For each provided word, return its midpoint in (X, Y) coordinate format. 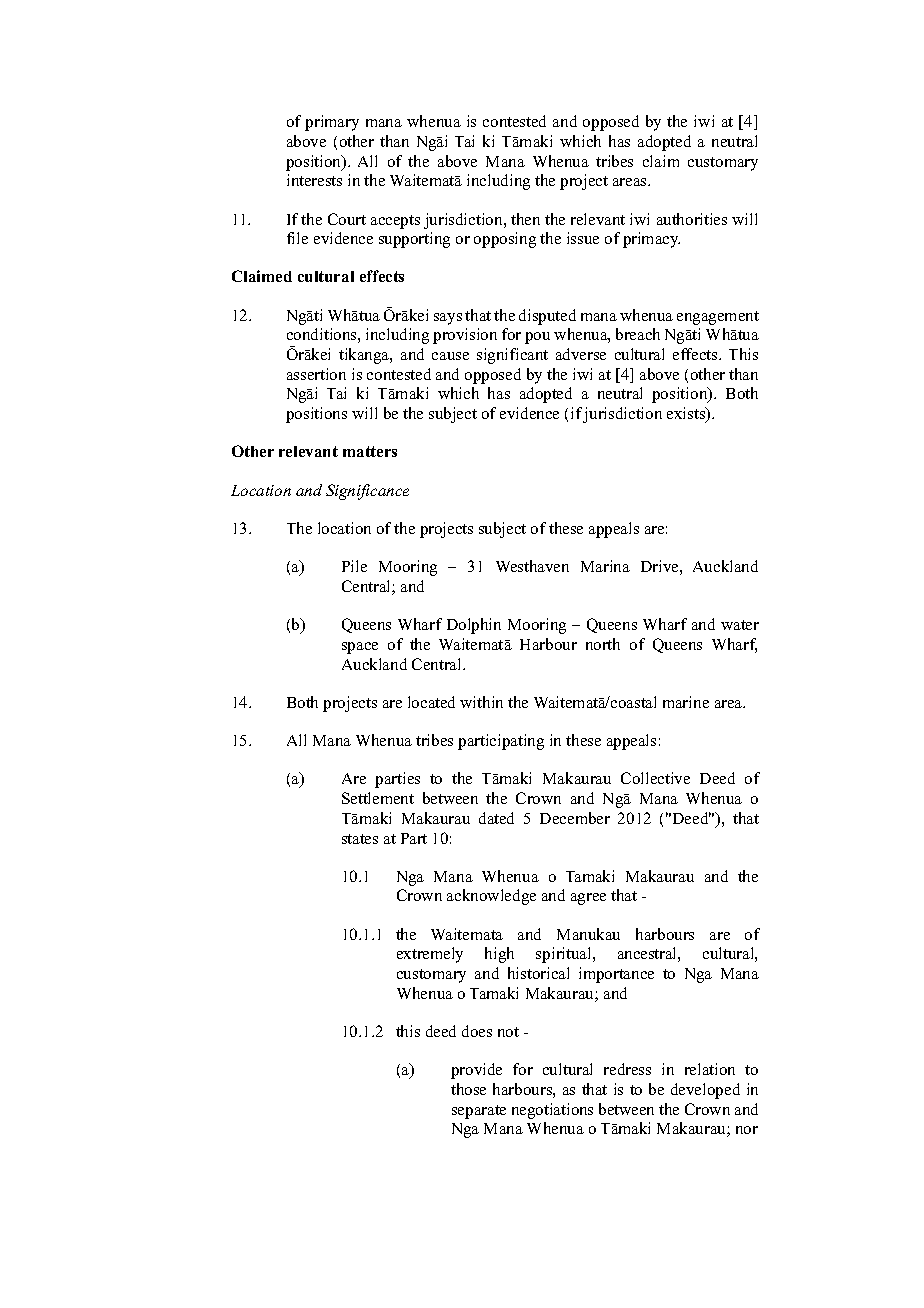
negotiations (552, 1111)
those (468, 1089)
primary (332, 123)
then (525, 219)
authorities (692, 219)
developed (705, 1091)
